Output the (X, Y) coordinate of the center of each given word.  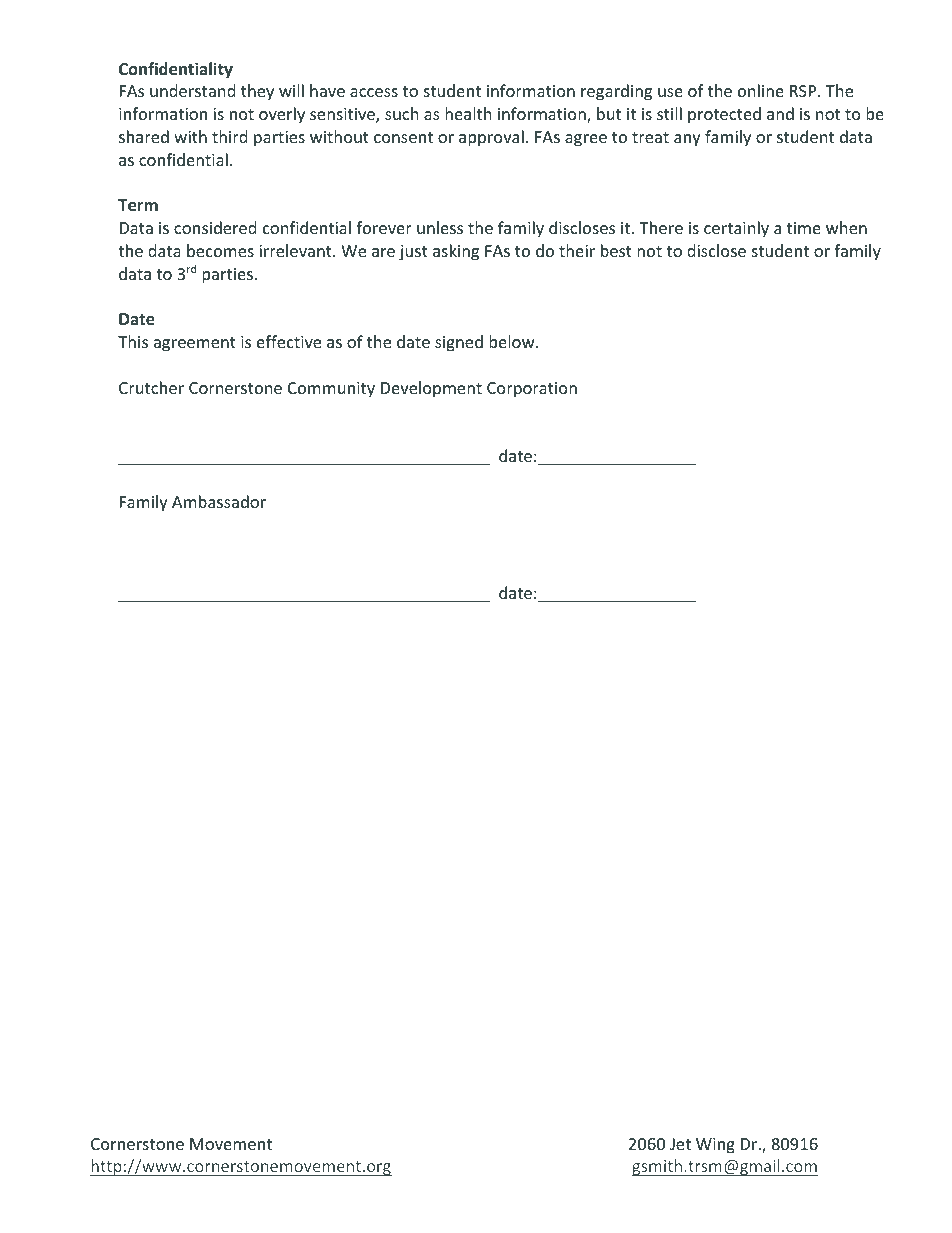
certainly (736, 229)
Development (431, 389)
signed (459, 343)
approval (491, 138)
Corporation (532, 390)
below (513, 341)
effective (289, 341)
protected (724, 115)
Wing (715, 1146)
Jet (680, 1144)
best (616, 250)
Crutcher (151, 387)
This (133, 341)
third (229, 136)
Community (331, 390)
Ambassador (219, 501)
